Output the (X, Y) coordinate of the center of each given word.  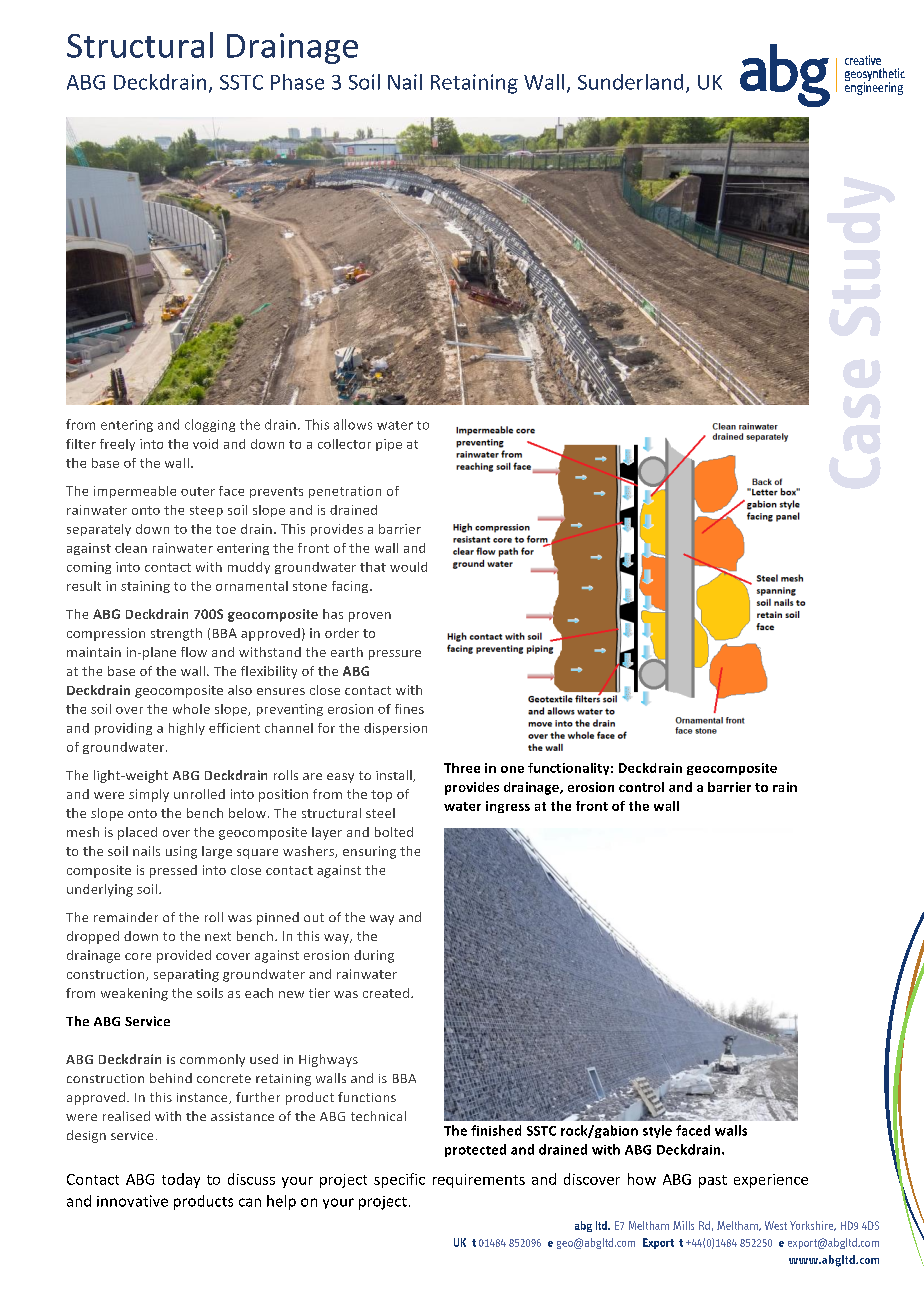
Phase (297, 82)
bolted (394, 832)
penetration (345, 492)
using (181, 852)
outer (198, 491)
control (641, 787)
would (408, 567)
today (181, 1180)
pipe (389, 445)
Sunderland (630, 82)
